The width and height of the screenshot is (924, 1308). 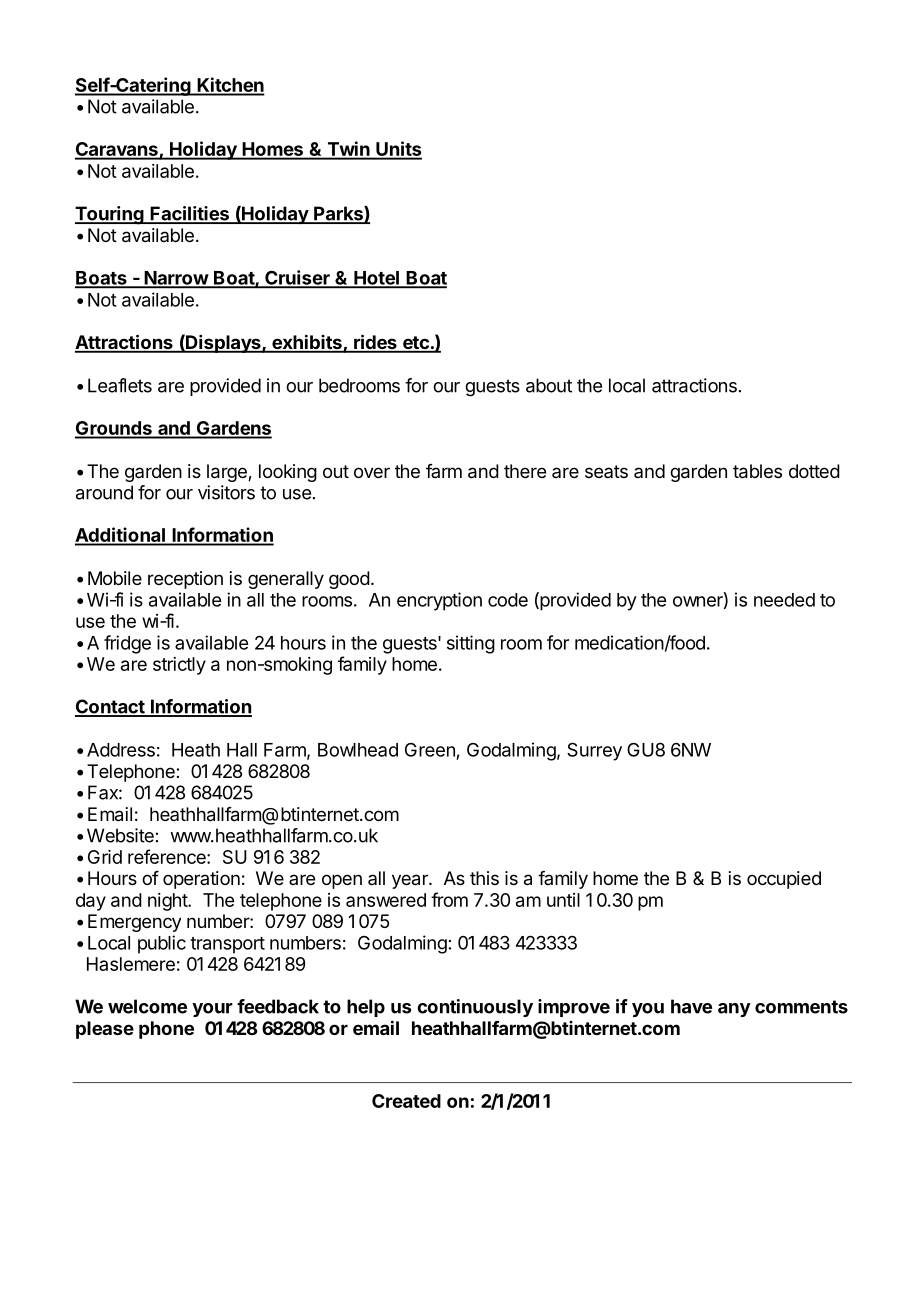 What do you see at coordinates (784, 600) in the screenshot?
I see `needed` at bounding box center [784, 600].
